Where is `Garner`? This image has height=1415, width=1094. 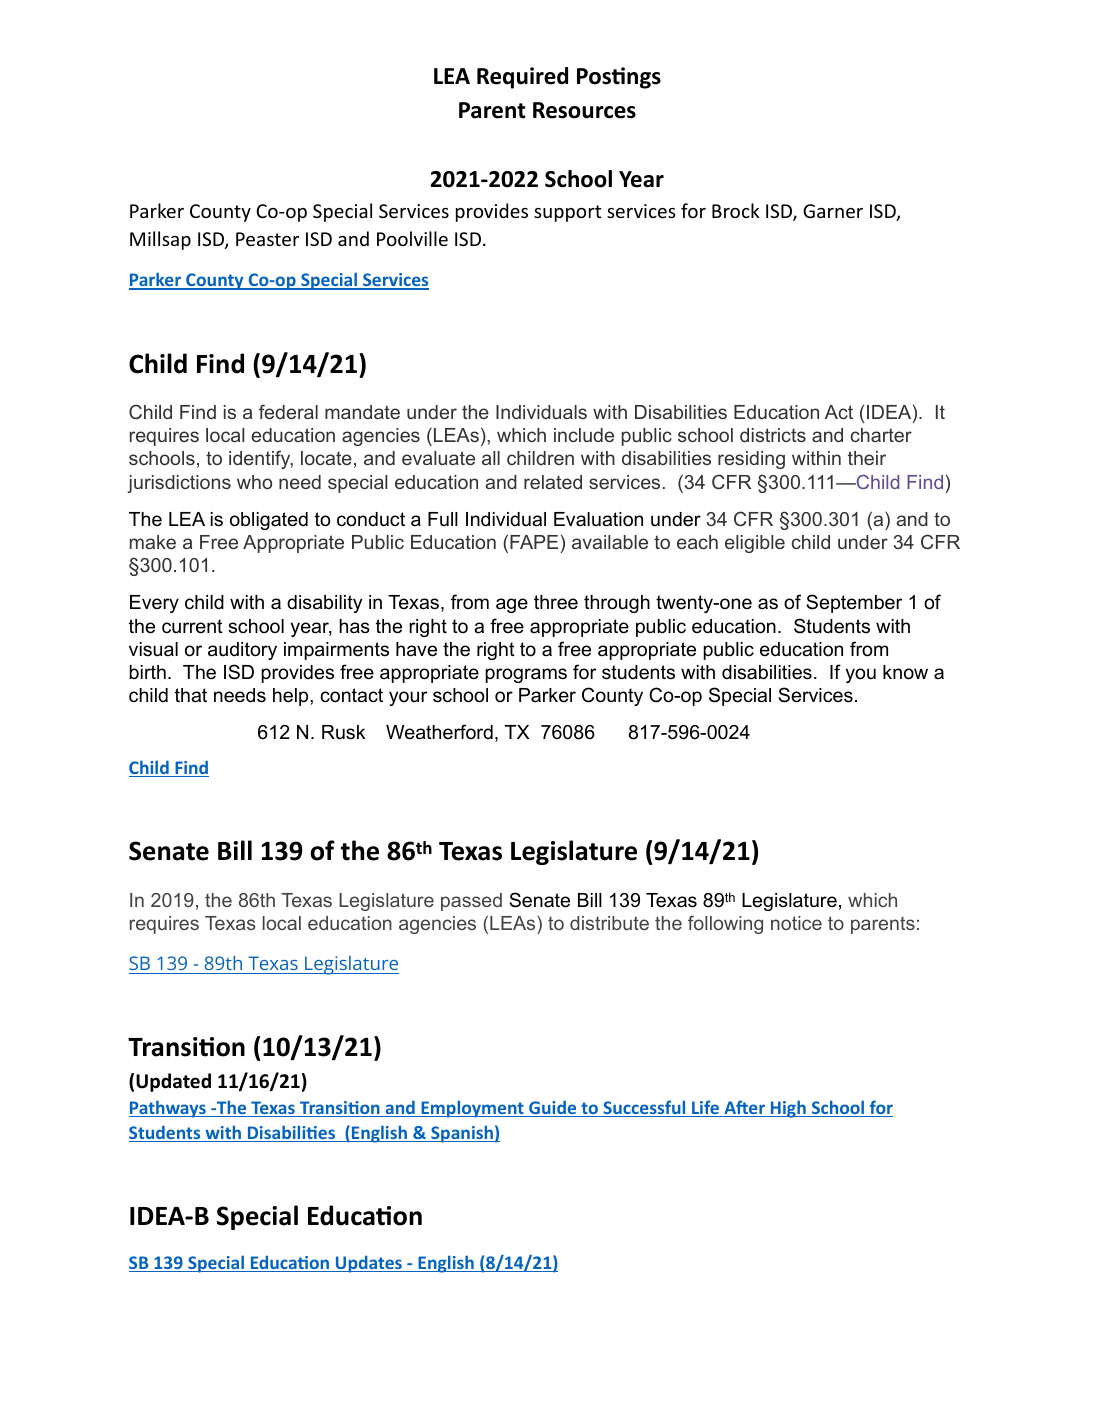 Garner is located at coordinates (833, 211).
